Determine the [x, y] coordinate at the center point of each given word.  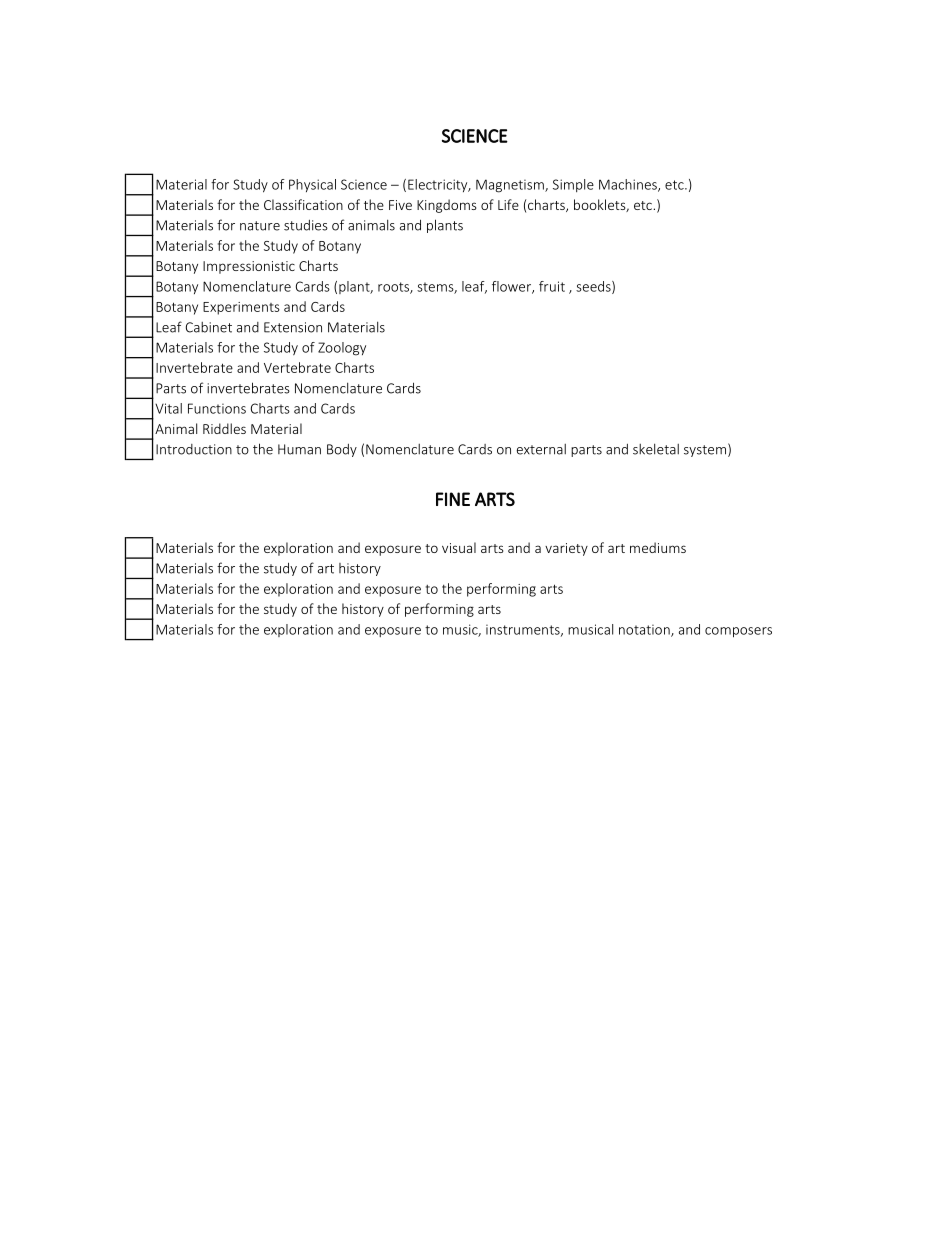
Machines [629, 185]
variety [566, 549]
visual [459, 547]
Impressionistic [249, 267]
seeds [594, 287]
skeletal [656, 449]
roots [394, 288]
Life [508, 204]
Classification [303, 204]
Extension [293, 327]
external [541, 449]
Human [299, 449]
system [705, 451]
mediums [658, 547]
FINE [453, 499]
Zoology [342, 349]
